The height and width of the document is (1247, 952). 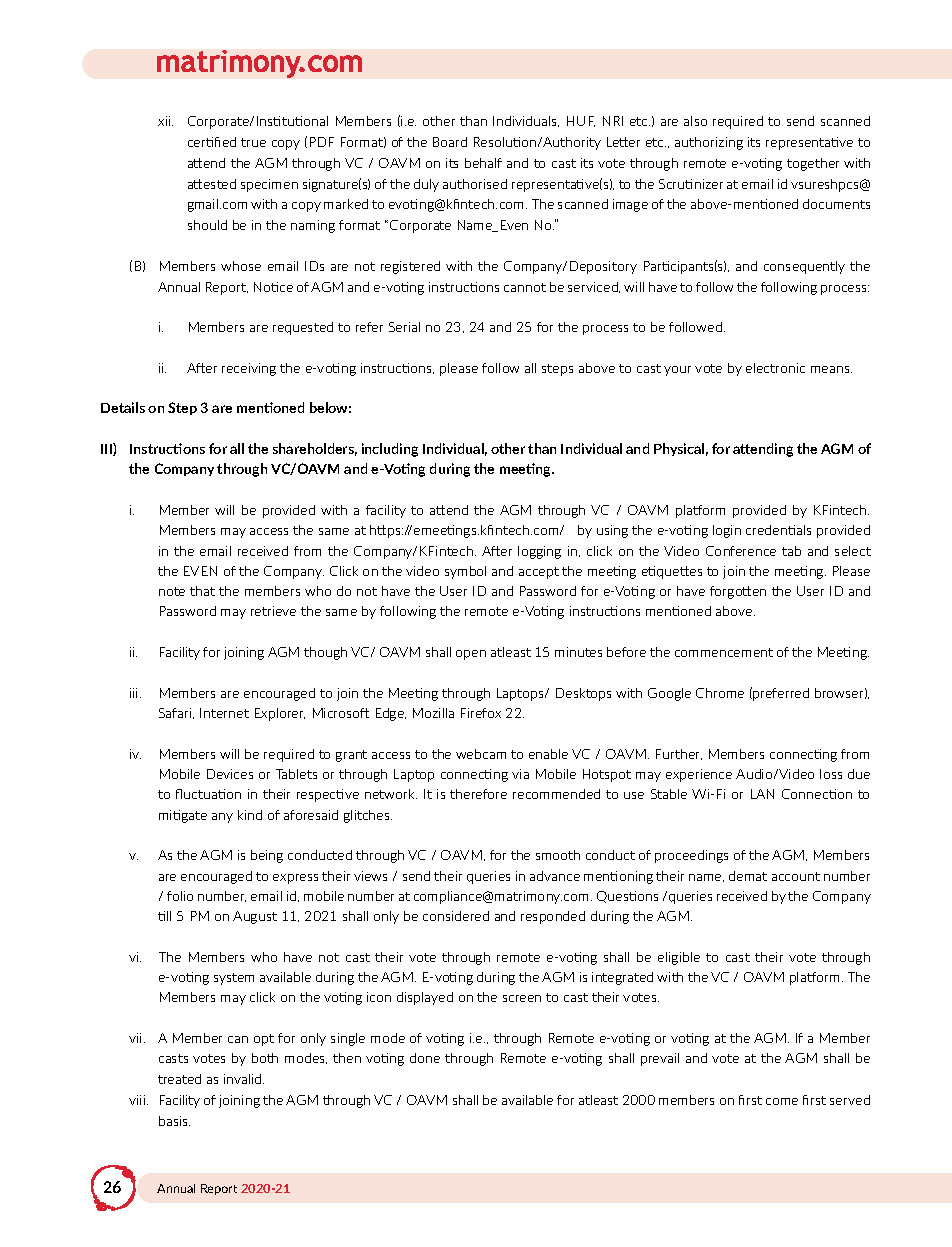 I want to click on behalf, so click(x=483, y=163).
